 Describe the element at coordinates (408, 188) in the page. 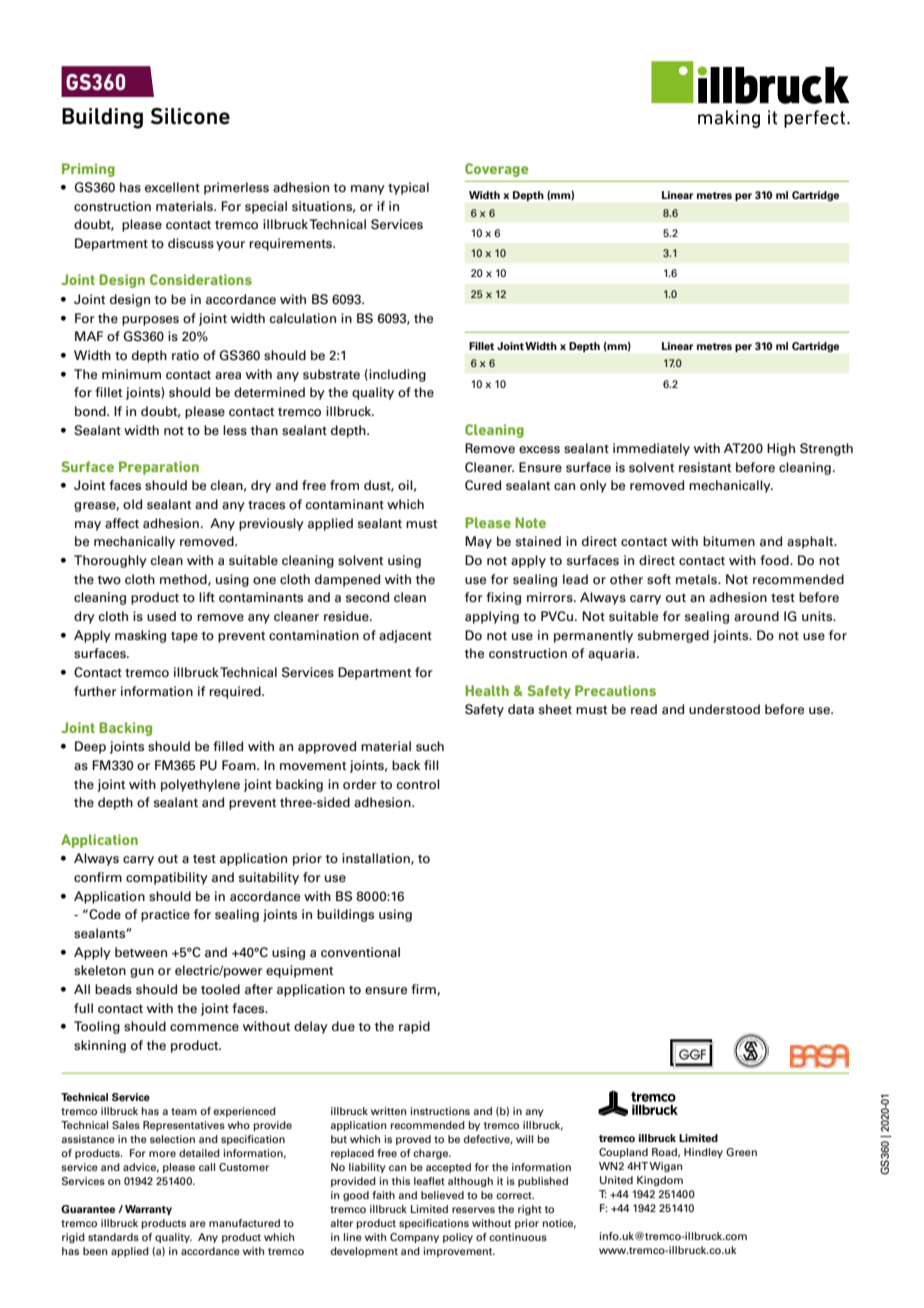

I see `typical` at that location.
